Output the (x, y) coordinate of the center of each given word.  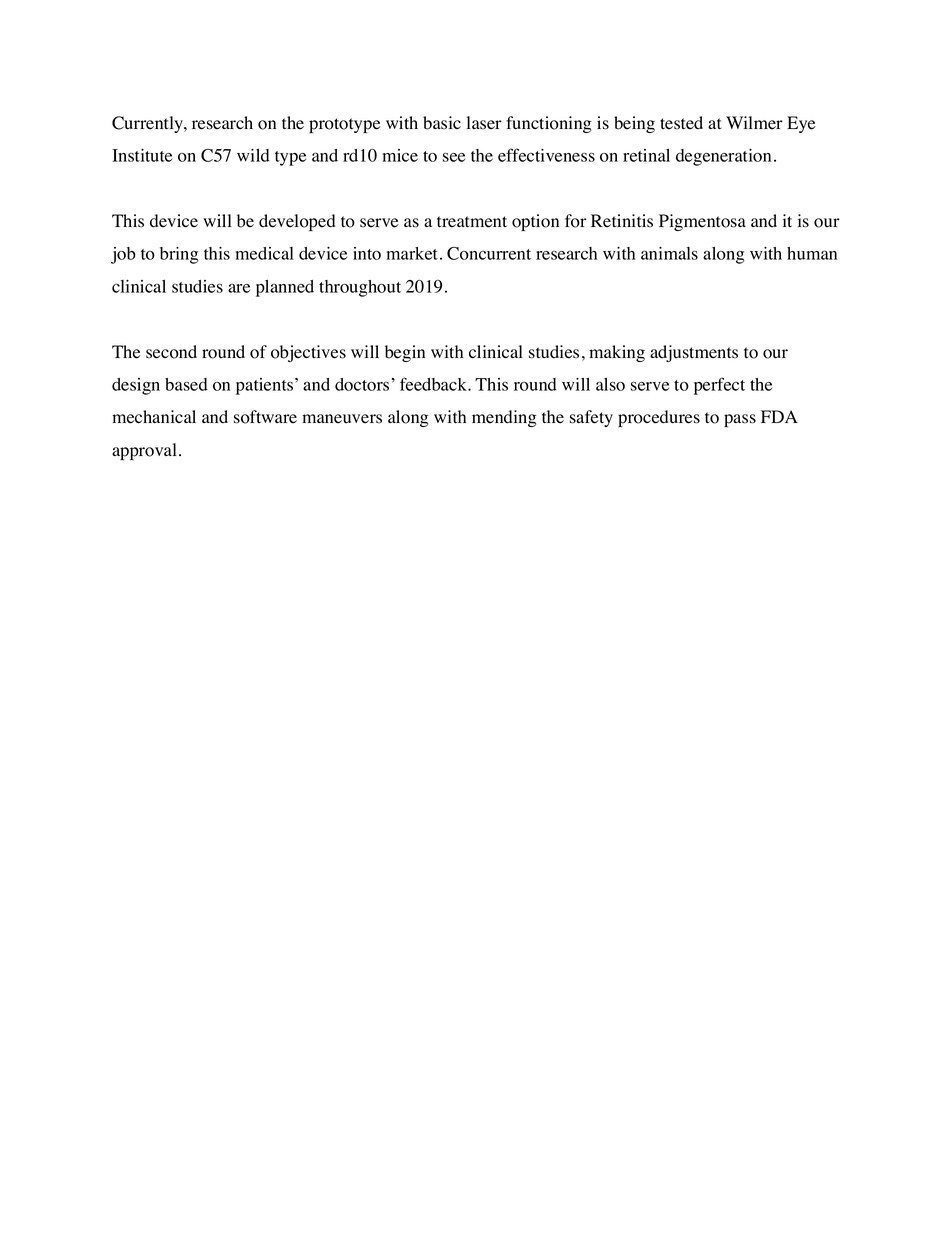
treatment (472, 222)
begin (405, 353)
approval (144, 451)
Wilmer (754, 123)
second (171, 352)
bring (179, 255)
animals (669, 253)
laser (484, 123)
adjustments (694, 353)
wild (253, 155)
